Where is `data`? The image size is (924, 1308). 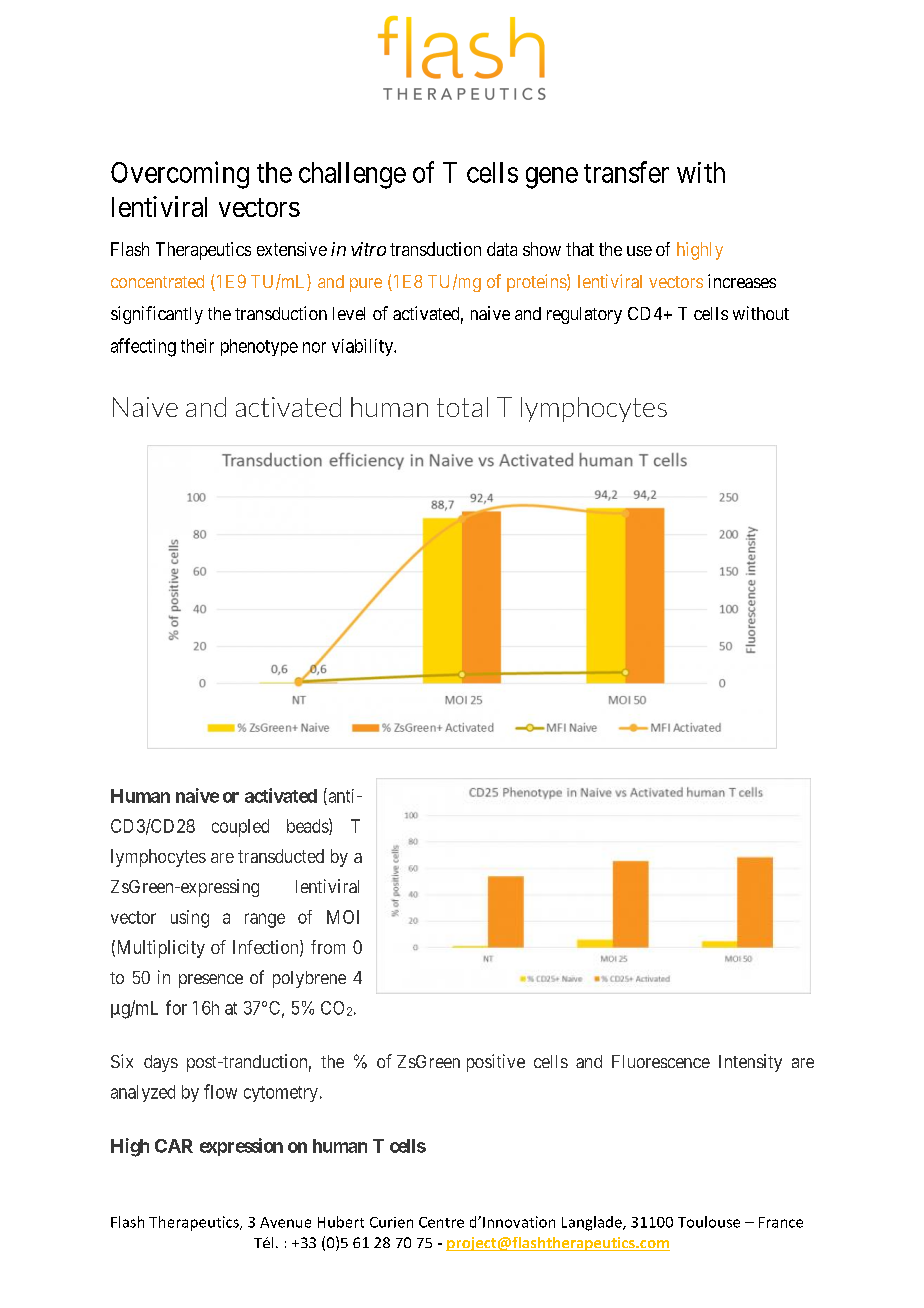 data is located at coordinates (502, 249).
